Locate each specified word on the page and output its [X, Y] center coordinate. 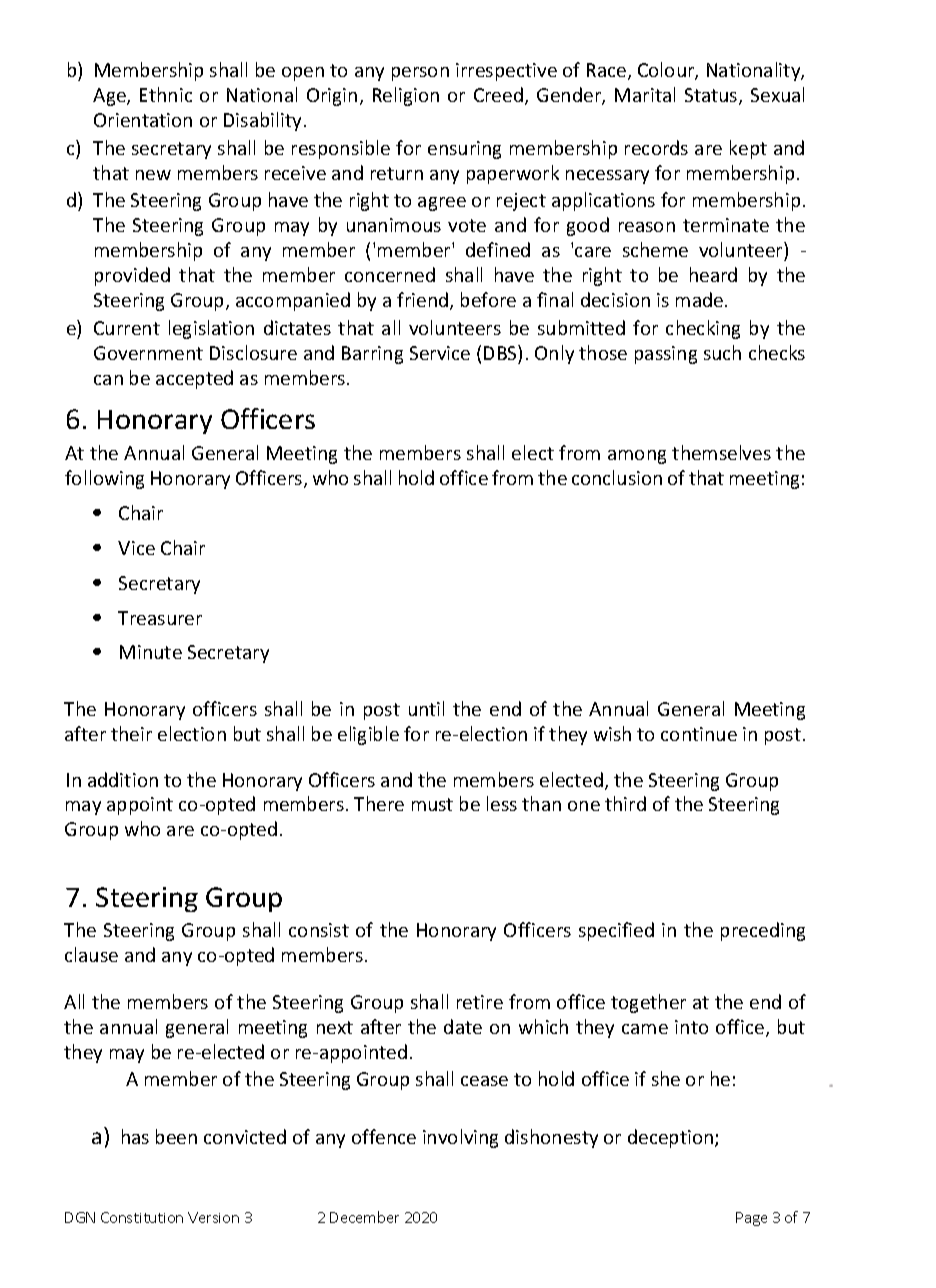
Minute [151, 652]
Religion [406, 96]
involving [460, 1138]
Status [712, 96]
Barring [372, 355]
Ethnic [166, 94]
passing [666, 355]
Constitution [142, 1217]
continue [699, 734]
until [426, 708]
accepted [194, 379]
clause [91, 954]
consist [319, 930]
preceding [763, 931]
